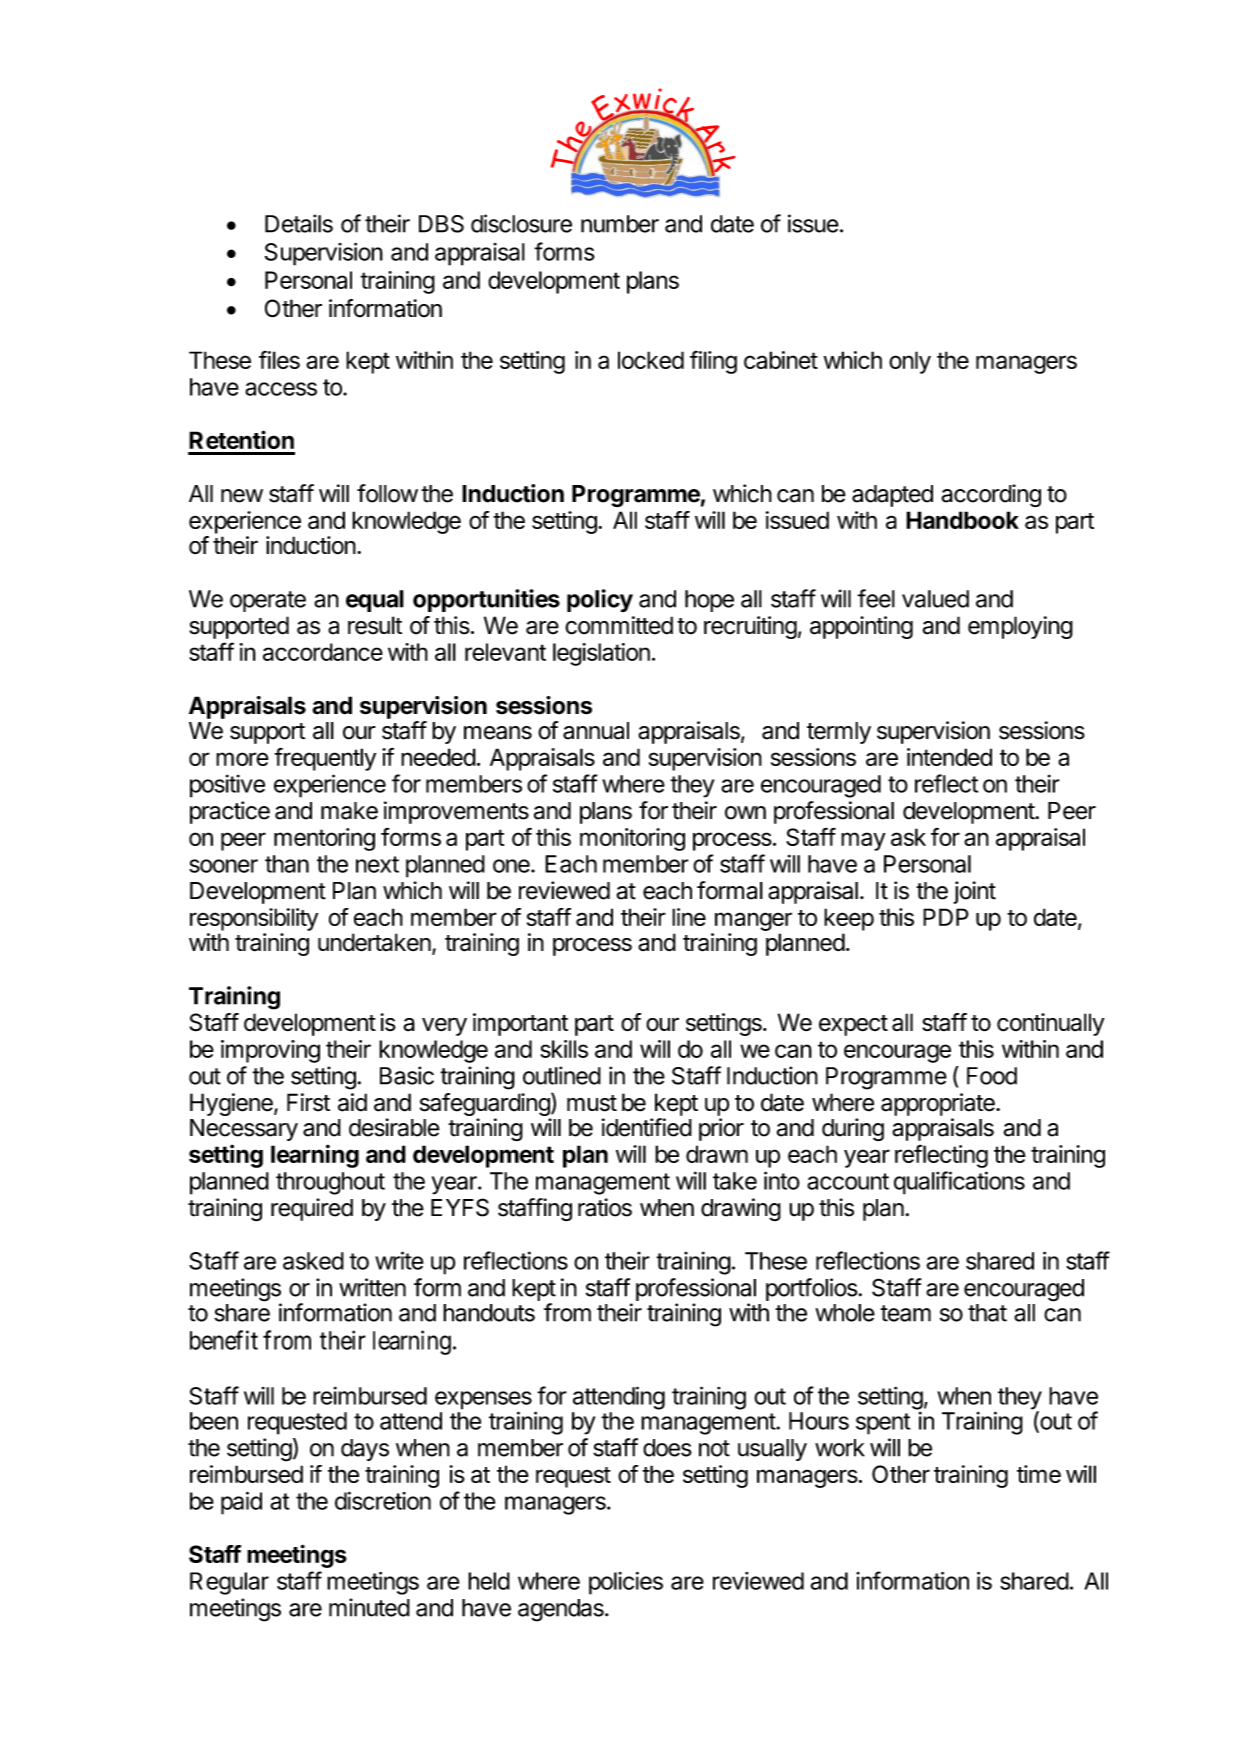 This screenshot has height=1759, width=1244. What do you see at coordinates (946, 917) in the screenshot?
I see `PDP` at bounding box center [946, 917].
